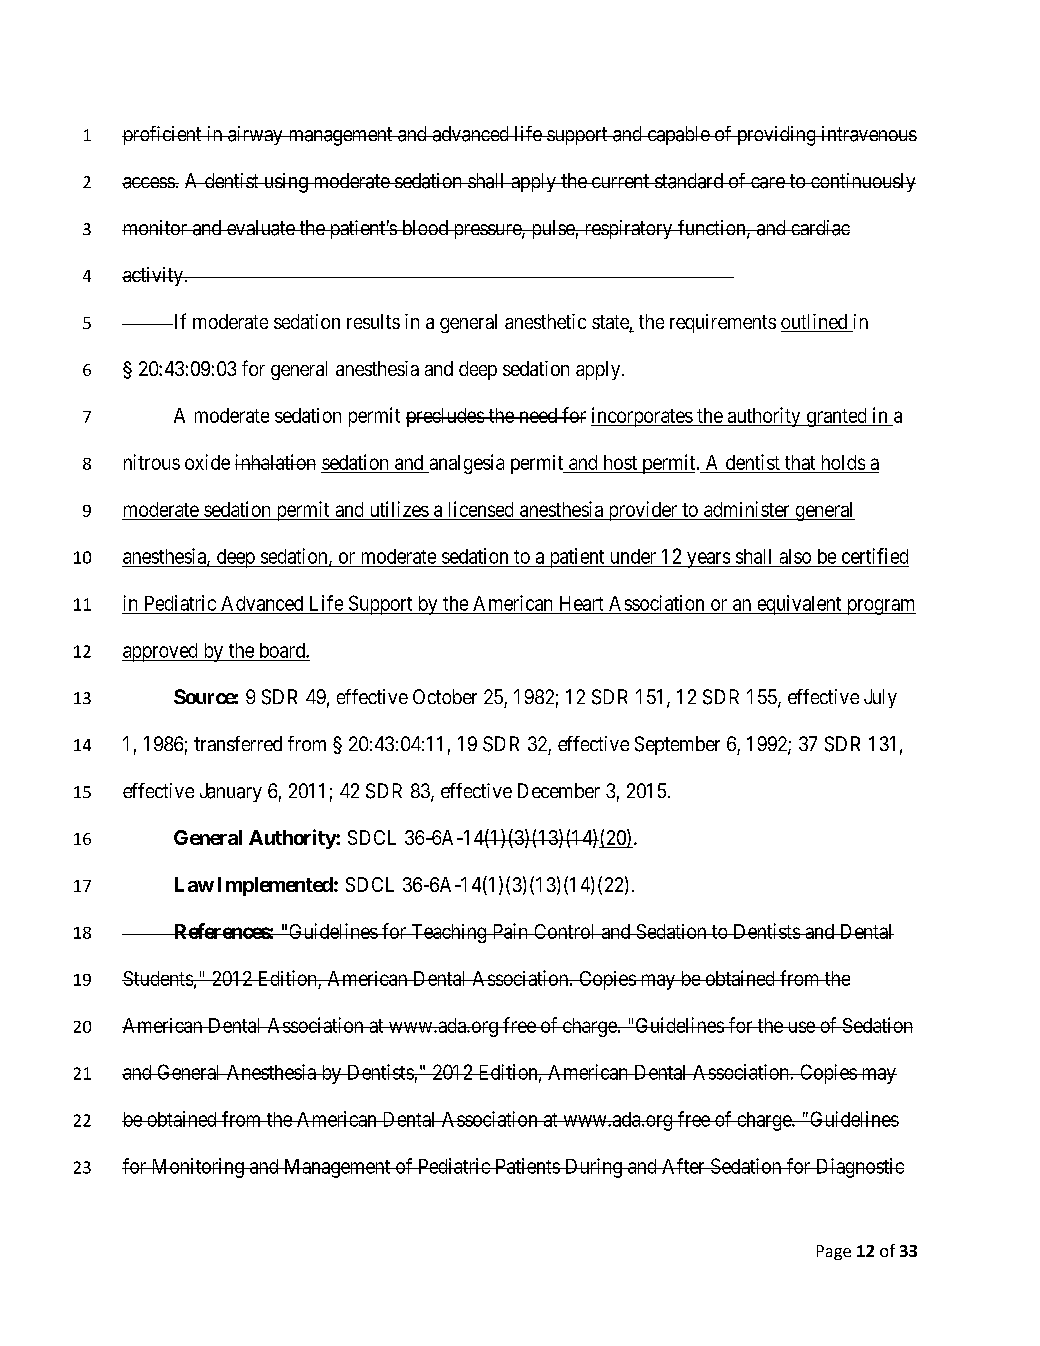  What do you see at coordinates (677, 745) in the screenshot?
I see `September` at bounding box center [677, 745].
